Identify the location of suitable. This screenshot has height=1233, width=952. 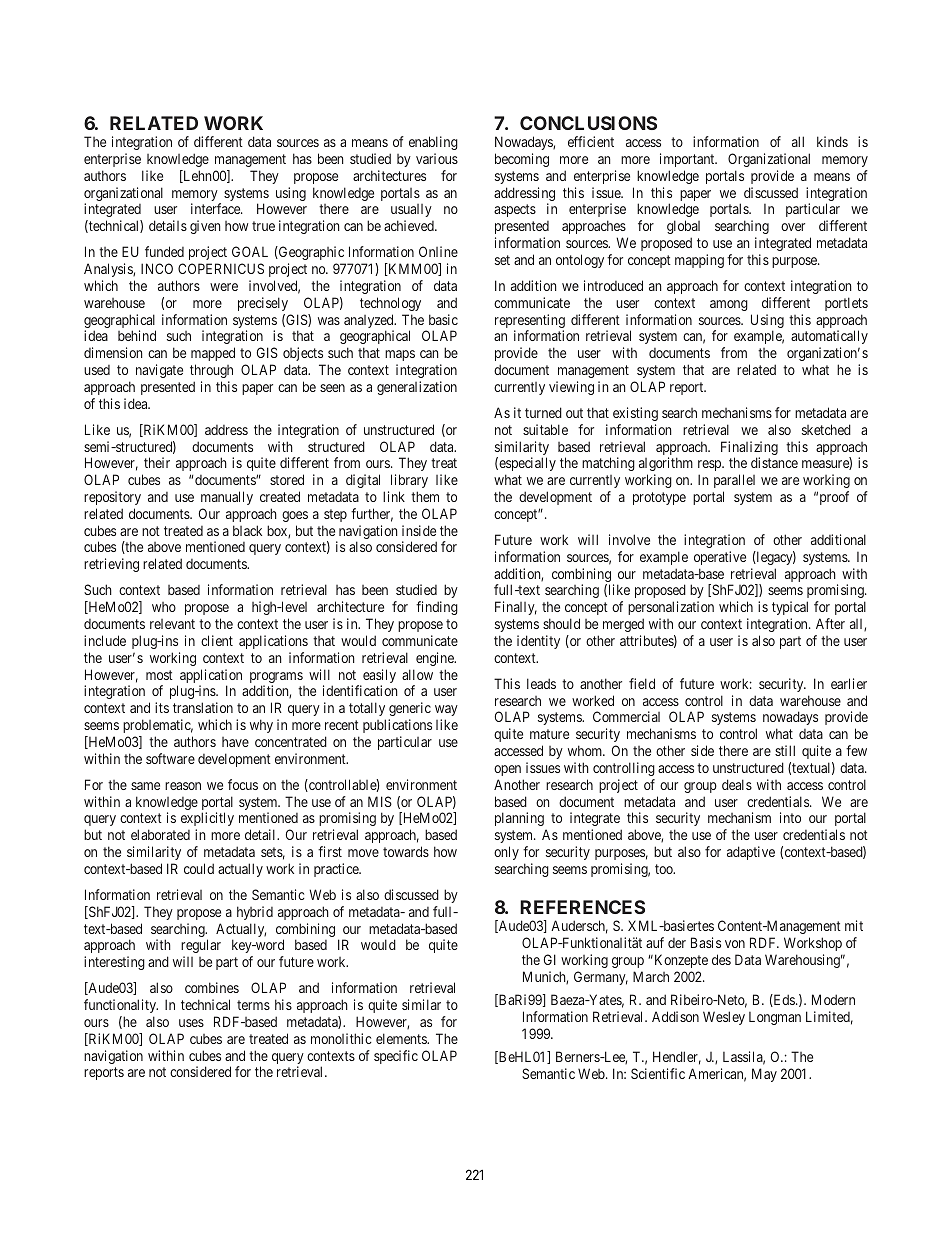
(545, 429).
